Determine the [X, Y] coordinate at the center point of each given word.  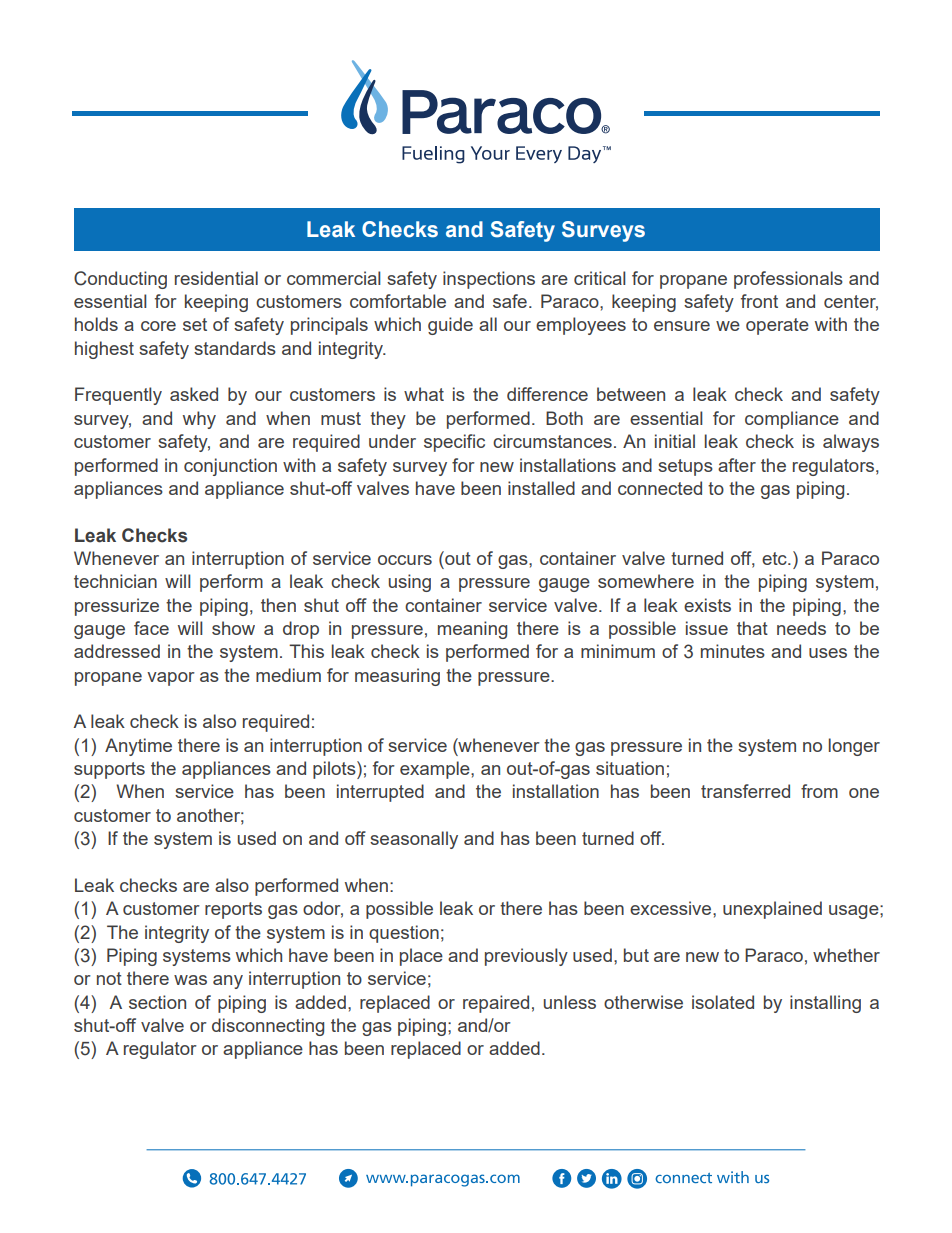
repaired [496, 1004]
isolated [723, 1002]
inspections [489, 280]
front [759, 301]
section [157, 1002]
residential [216, 278]
